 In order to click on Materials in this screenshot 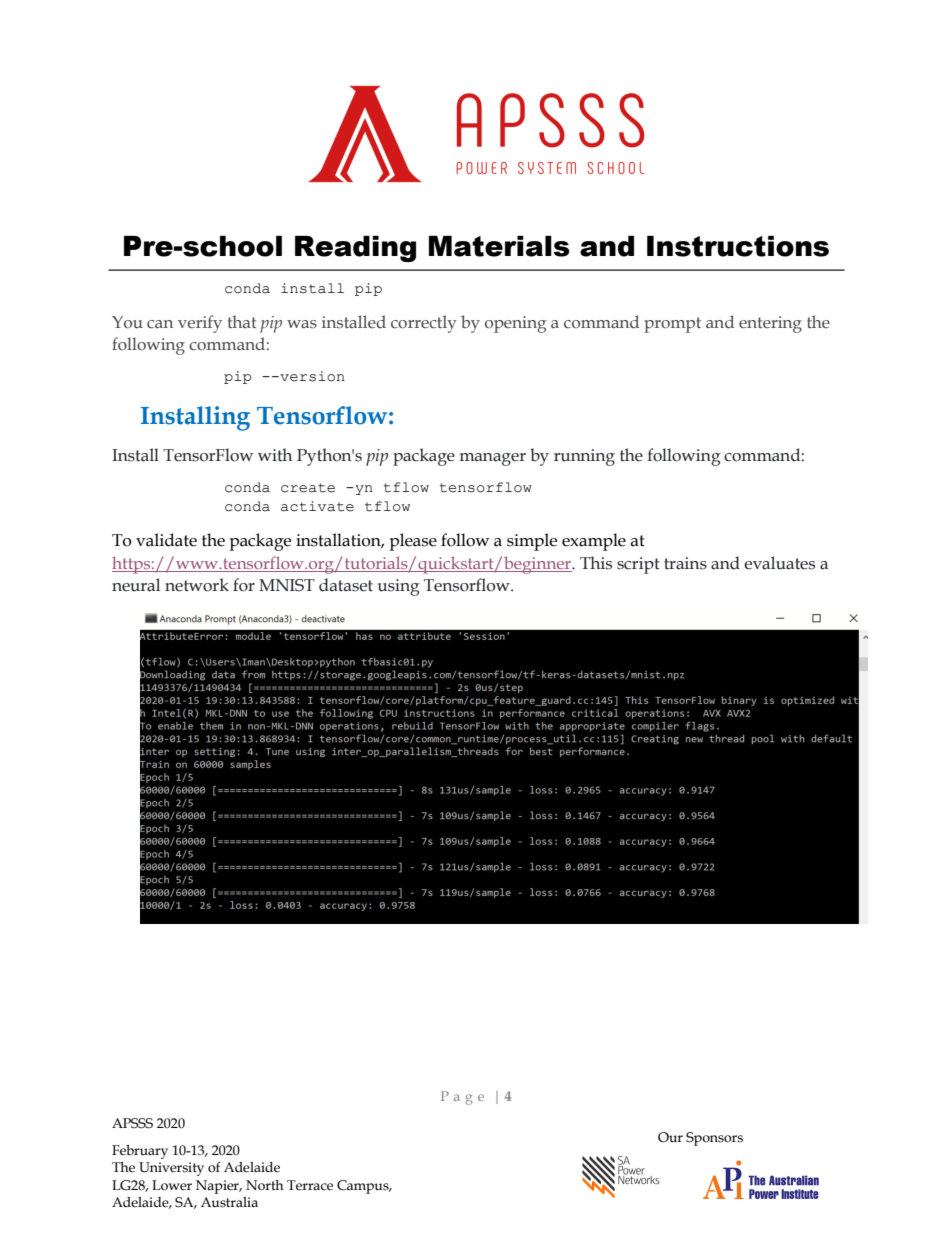, I will do `click(499, 246)`.
